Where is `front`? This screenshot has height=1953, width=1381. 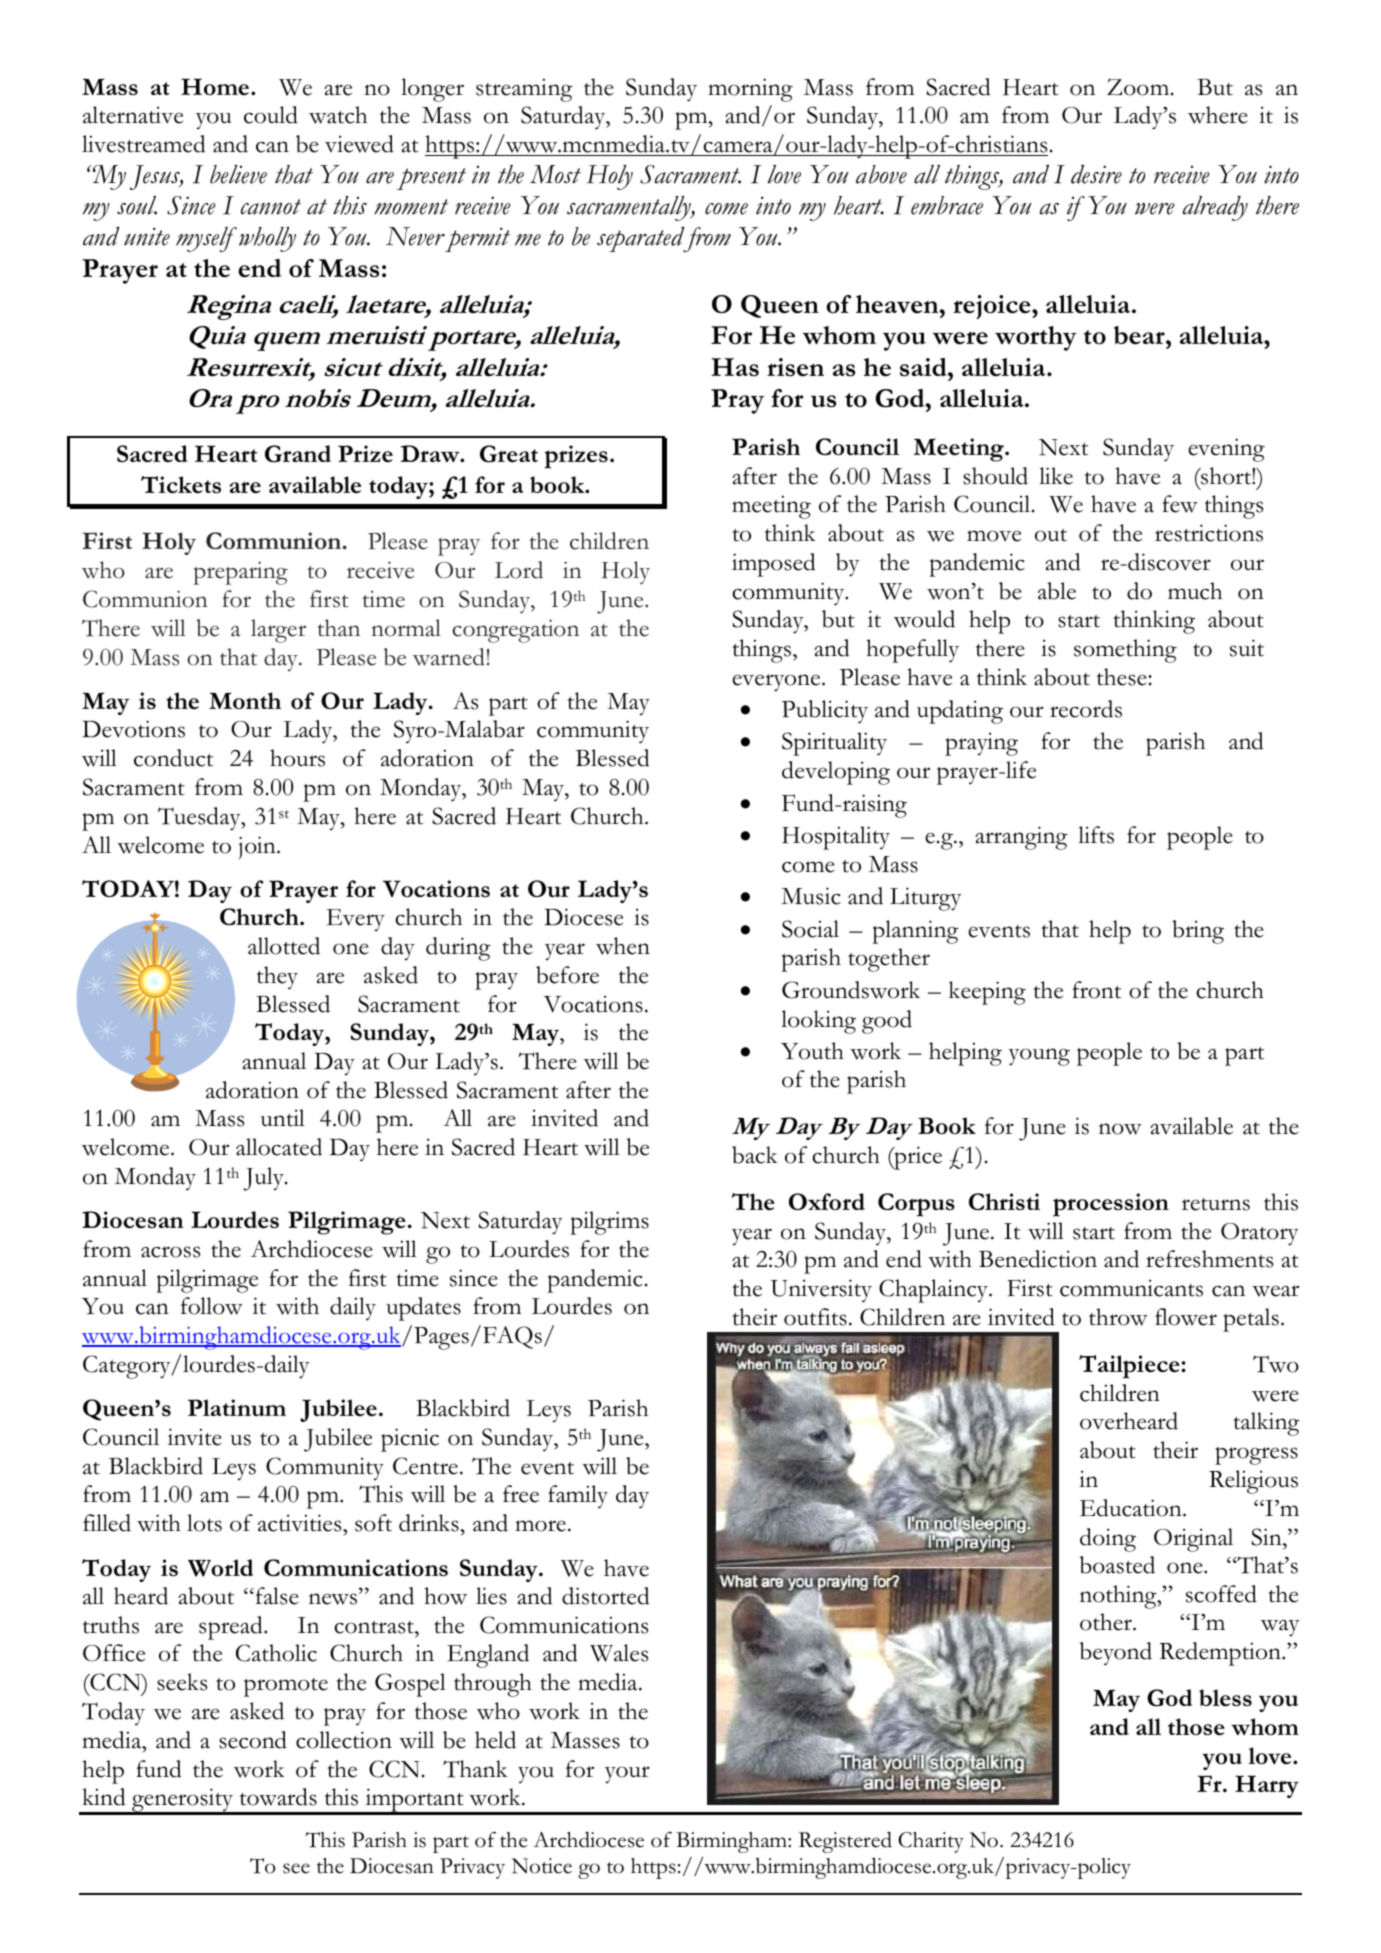
front is located at coordinates (1096, 990).
